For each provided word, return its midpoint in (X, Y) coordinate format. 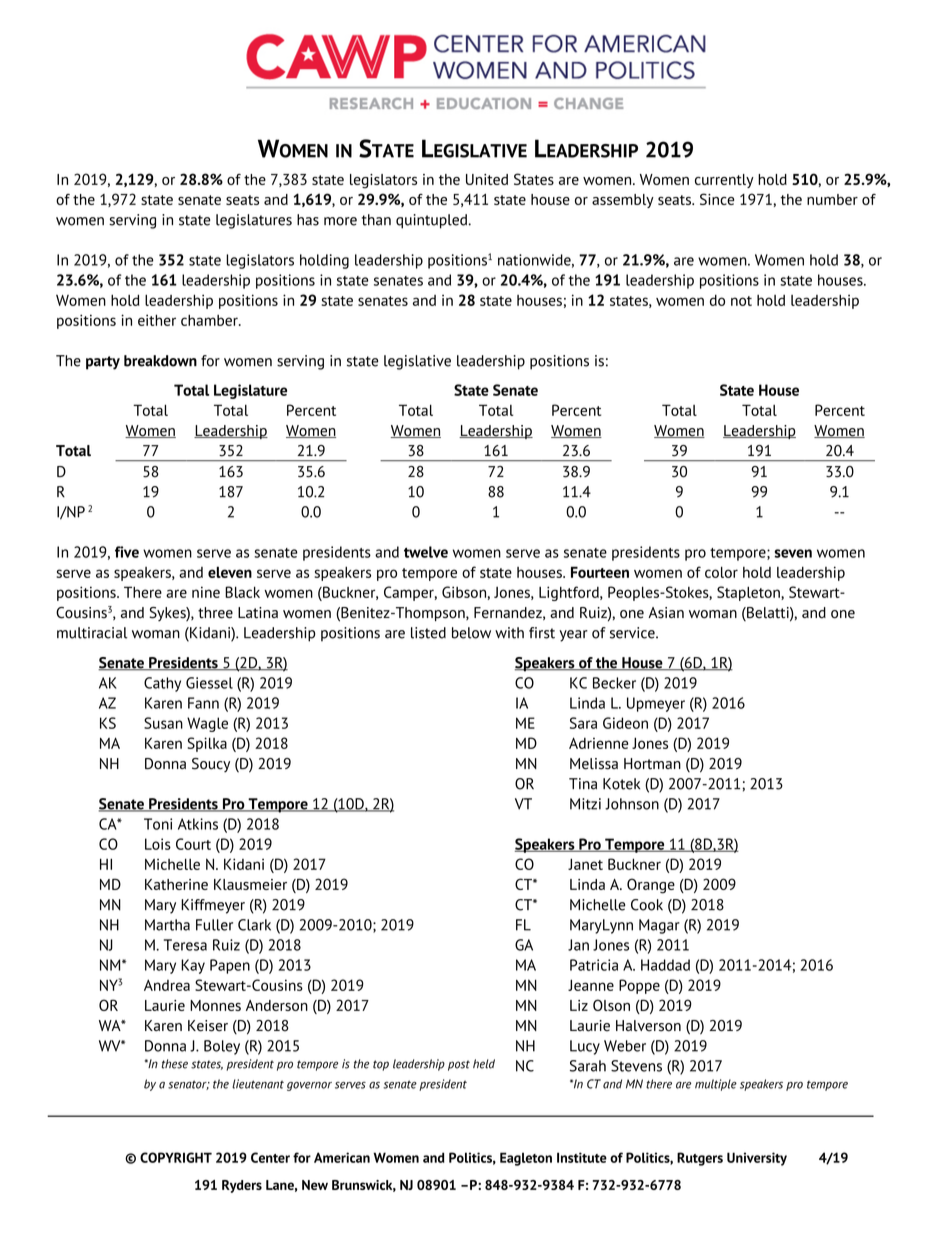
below (471, 633)
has (308, 220)
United (487, 179)
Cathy (162, 684)
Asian (666, 613)
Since (717, 199)
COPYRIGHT (176, 1157)
